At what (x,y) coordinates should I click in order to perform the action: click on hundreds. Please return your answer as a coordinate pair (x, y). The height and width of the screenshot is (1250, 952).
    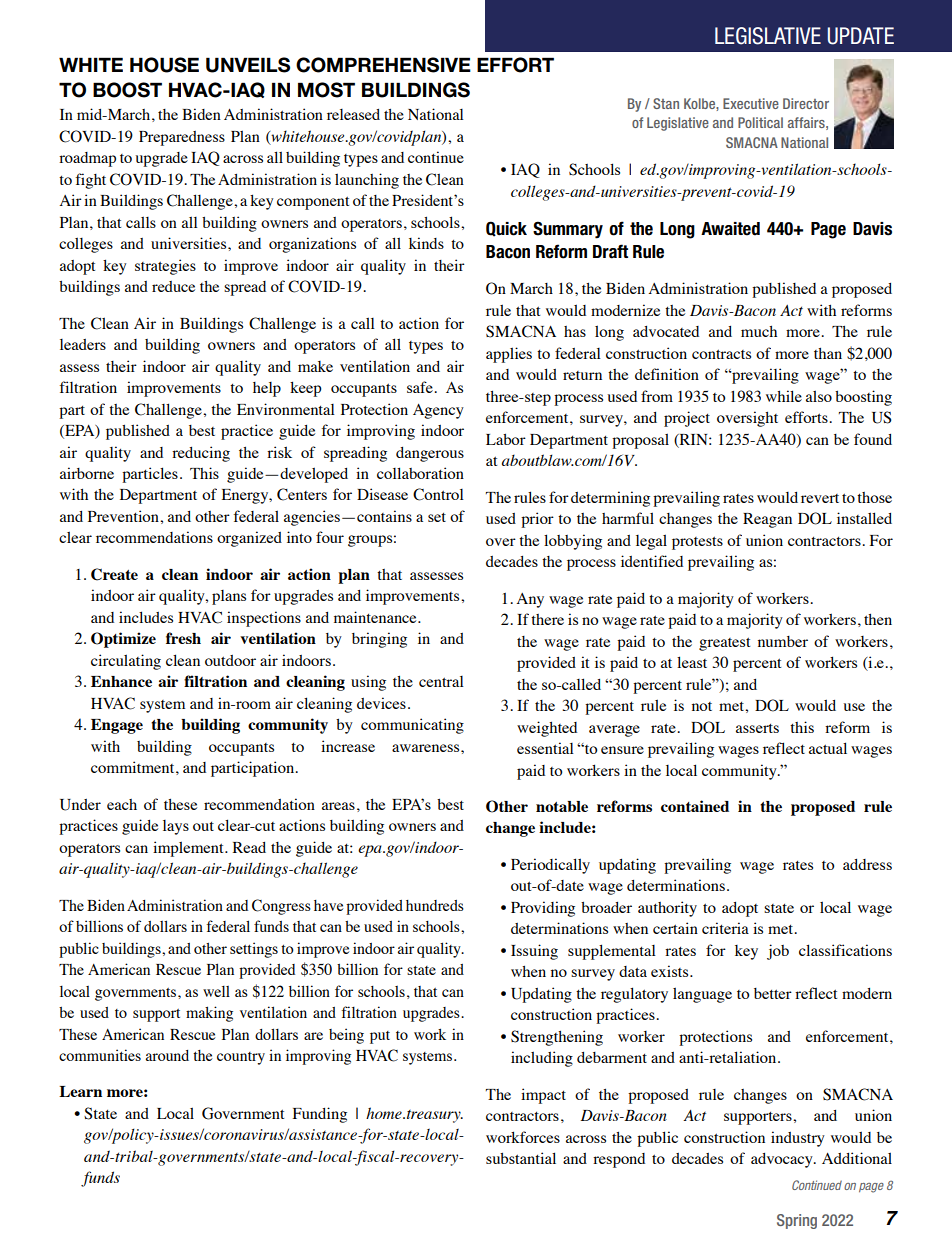
    Looking at the image, I should click on (435, 905).
